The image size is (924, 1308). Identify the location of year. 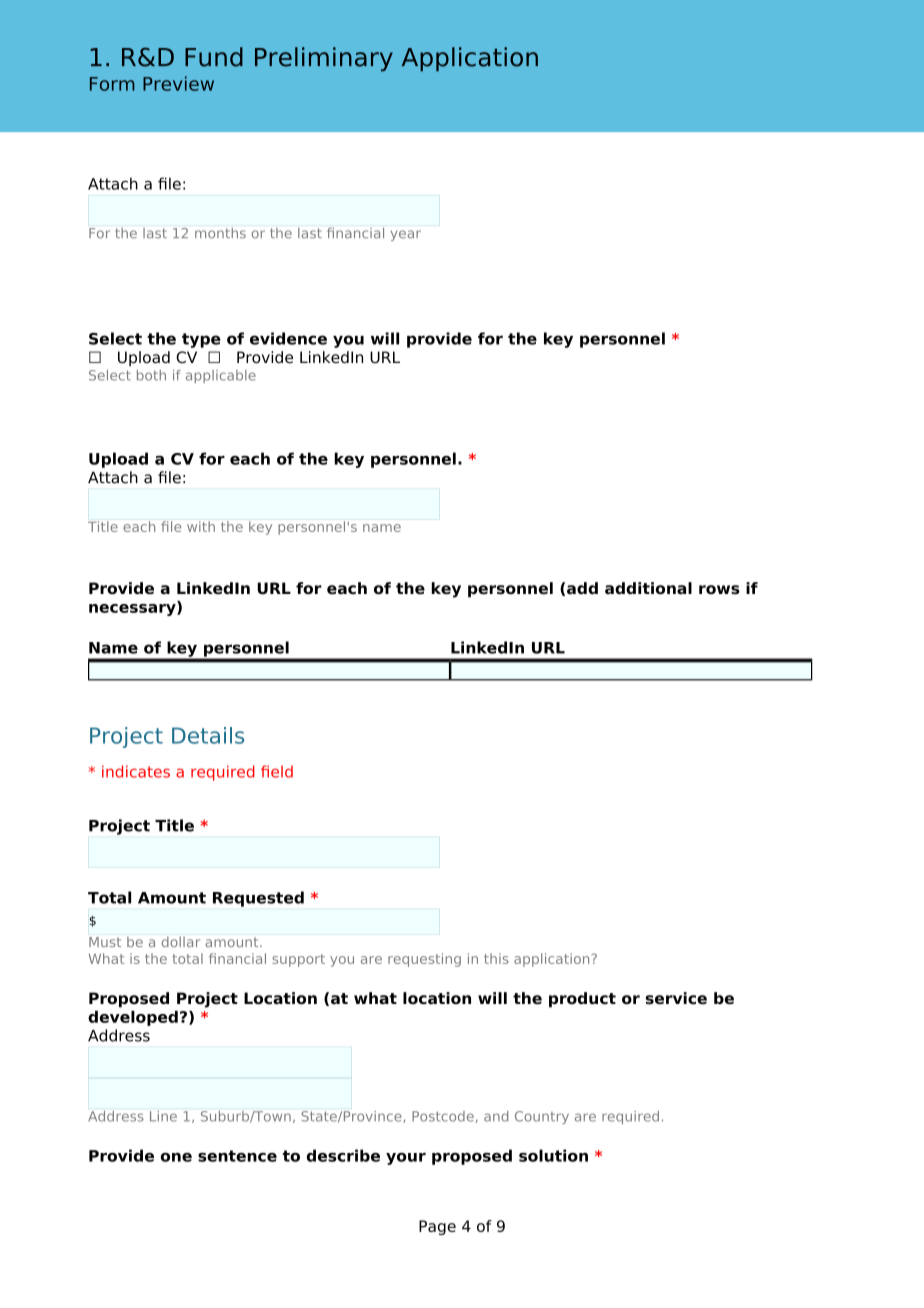
(406, 235).
